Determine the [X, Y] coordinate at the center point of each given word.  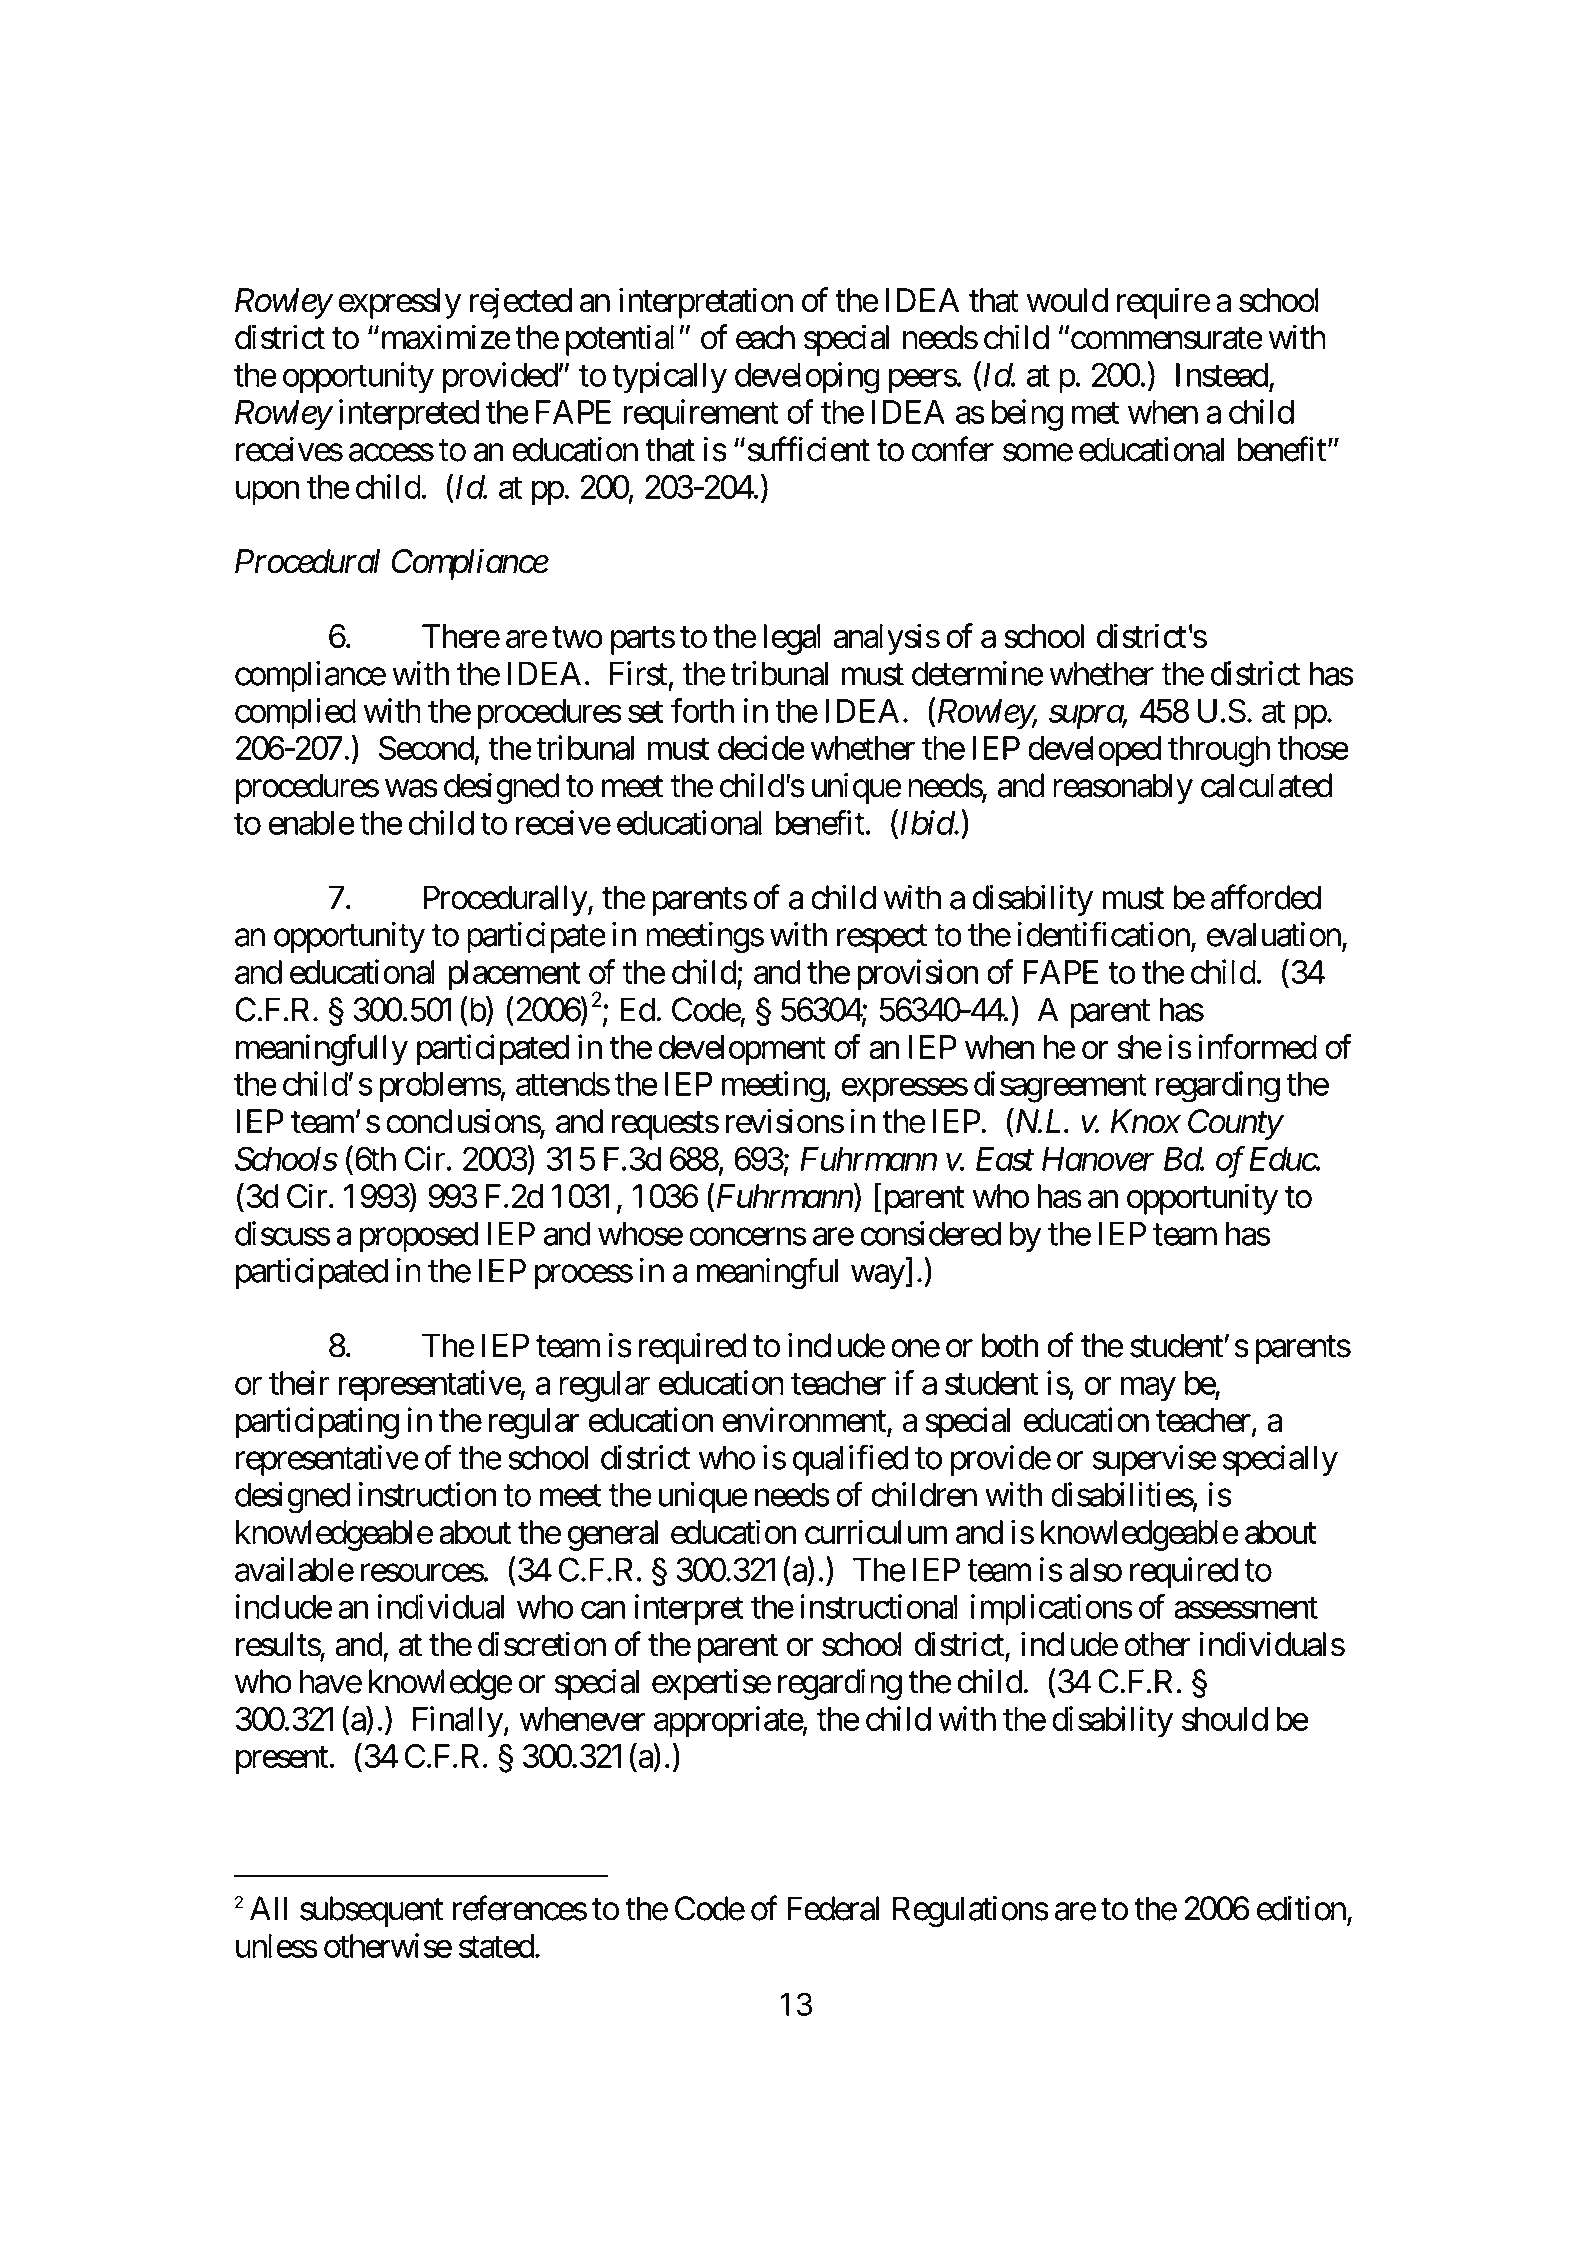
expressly [400, 303]
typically [669, 378]
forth [703, 710]
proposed [419, 1236]
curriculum [876, 1532]
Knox [1145, 1121]
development [742, 1050]
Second [426, 747]
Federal [833, 1908]
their [299, 1382]
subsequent [372, 1911]
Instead [1222, 375]
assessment [1246, 1608]
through [1219, 751]
